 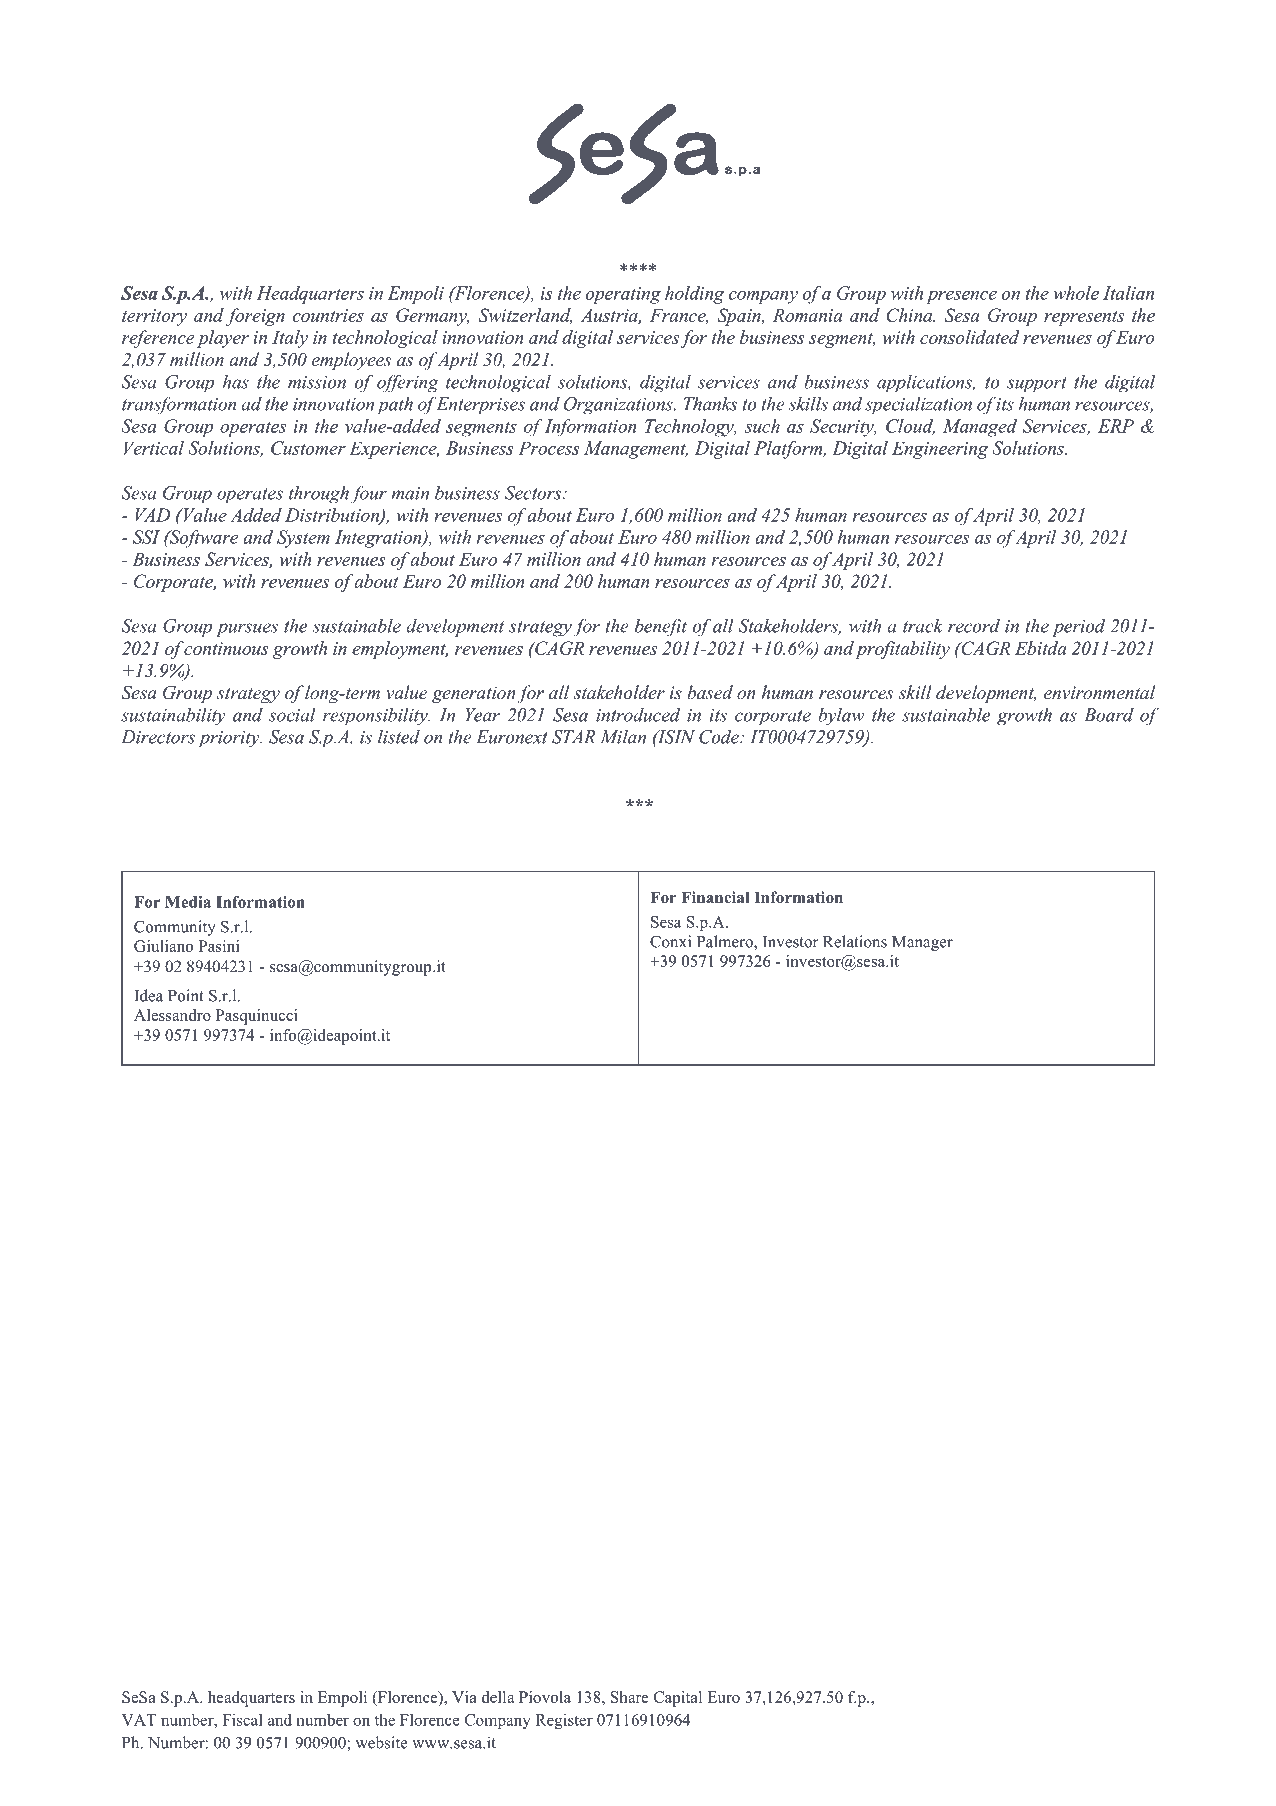 What do you see at coordinates (172, 1015) in the screenshot?
I see `Alessandro` at bounding box center [172, 1015].
